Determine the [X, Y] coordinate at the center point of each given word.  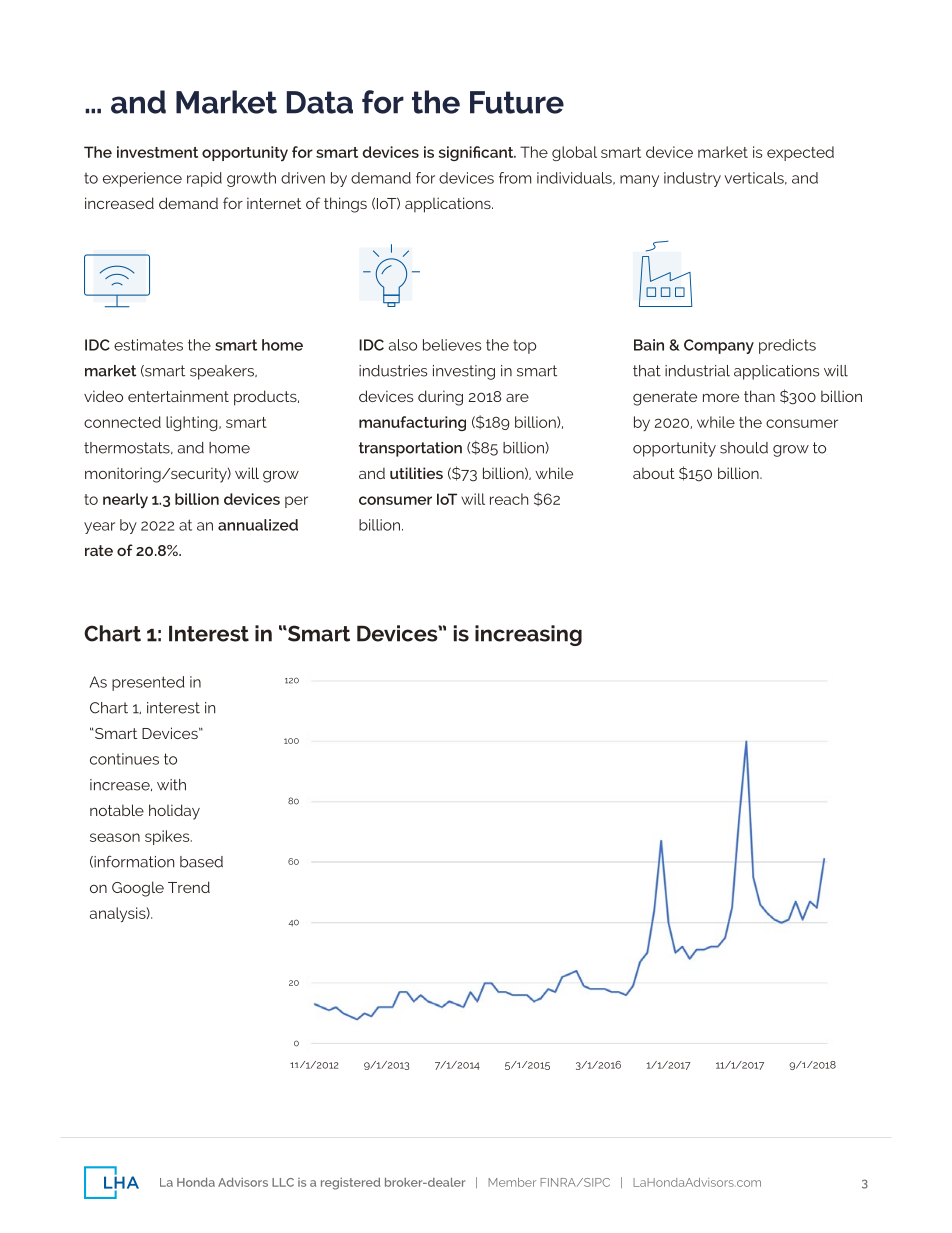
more [721, 397]
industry [692, 179]
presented [148, 683]
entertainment [178, 396]
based [201, 862]
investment [157, 152]
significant [477, 153]
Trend [189, 887]
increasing [528, 635]
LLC [283, 1182]
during [440, 398]
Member [512, 1182]
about [654, 473]
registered [350, 1184]
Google [138, 889]
